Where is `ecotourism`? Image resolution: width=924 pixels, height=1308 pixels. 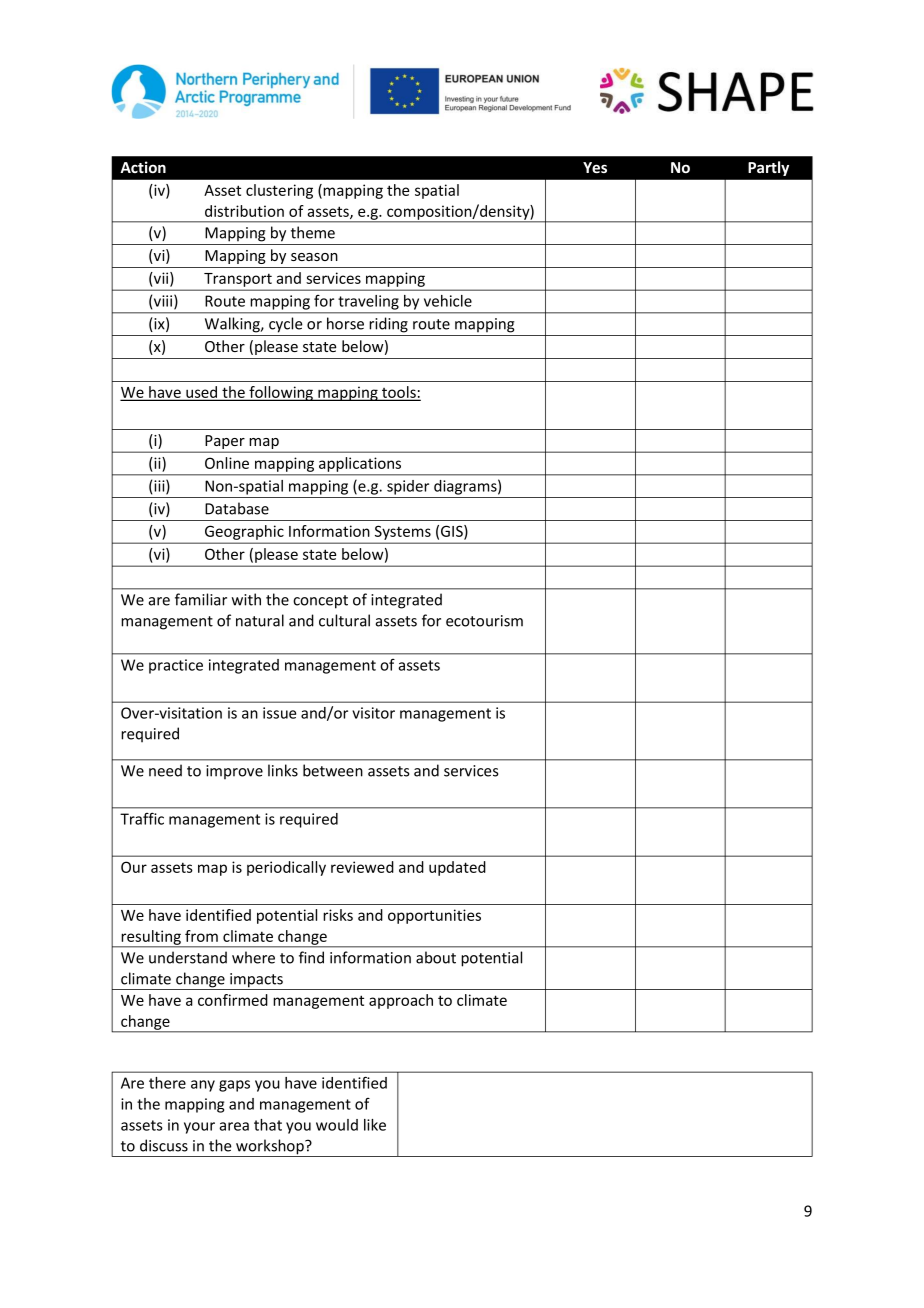
ecotourism is located at coordinates (484, 621).
